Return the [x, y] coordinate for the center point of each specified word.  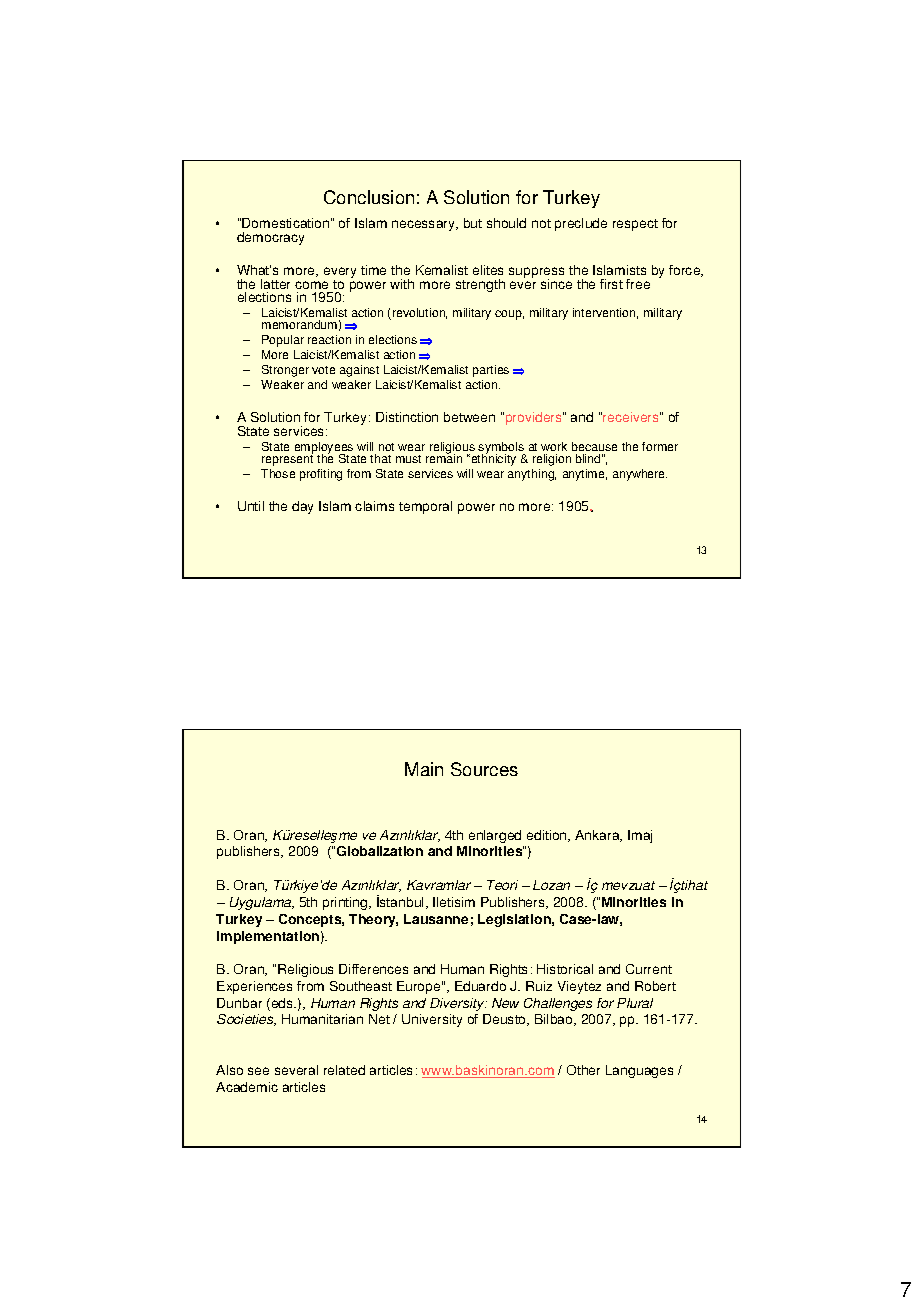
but [473, 223]
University [432, 1020]
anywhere [640, 475]
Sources [484, 769]
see [258, 1071]
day [302, 507]
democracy [270, 238]
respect [635, 225]
